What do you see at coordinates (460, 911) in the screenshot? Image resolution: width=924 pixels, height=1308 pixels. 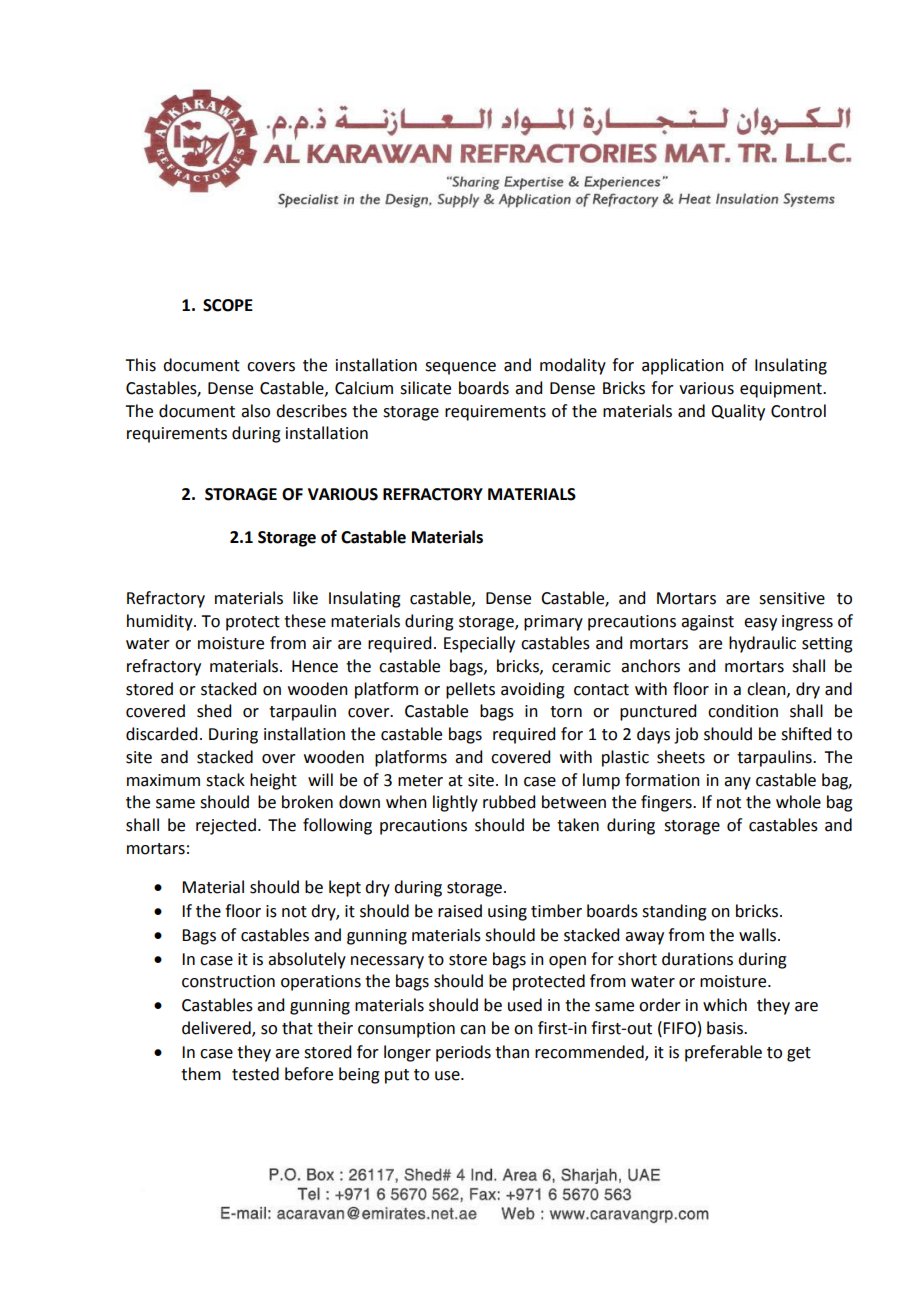 I see `raised` at bounding box center [460, 911].
